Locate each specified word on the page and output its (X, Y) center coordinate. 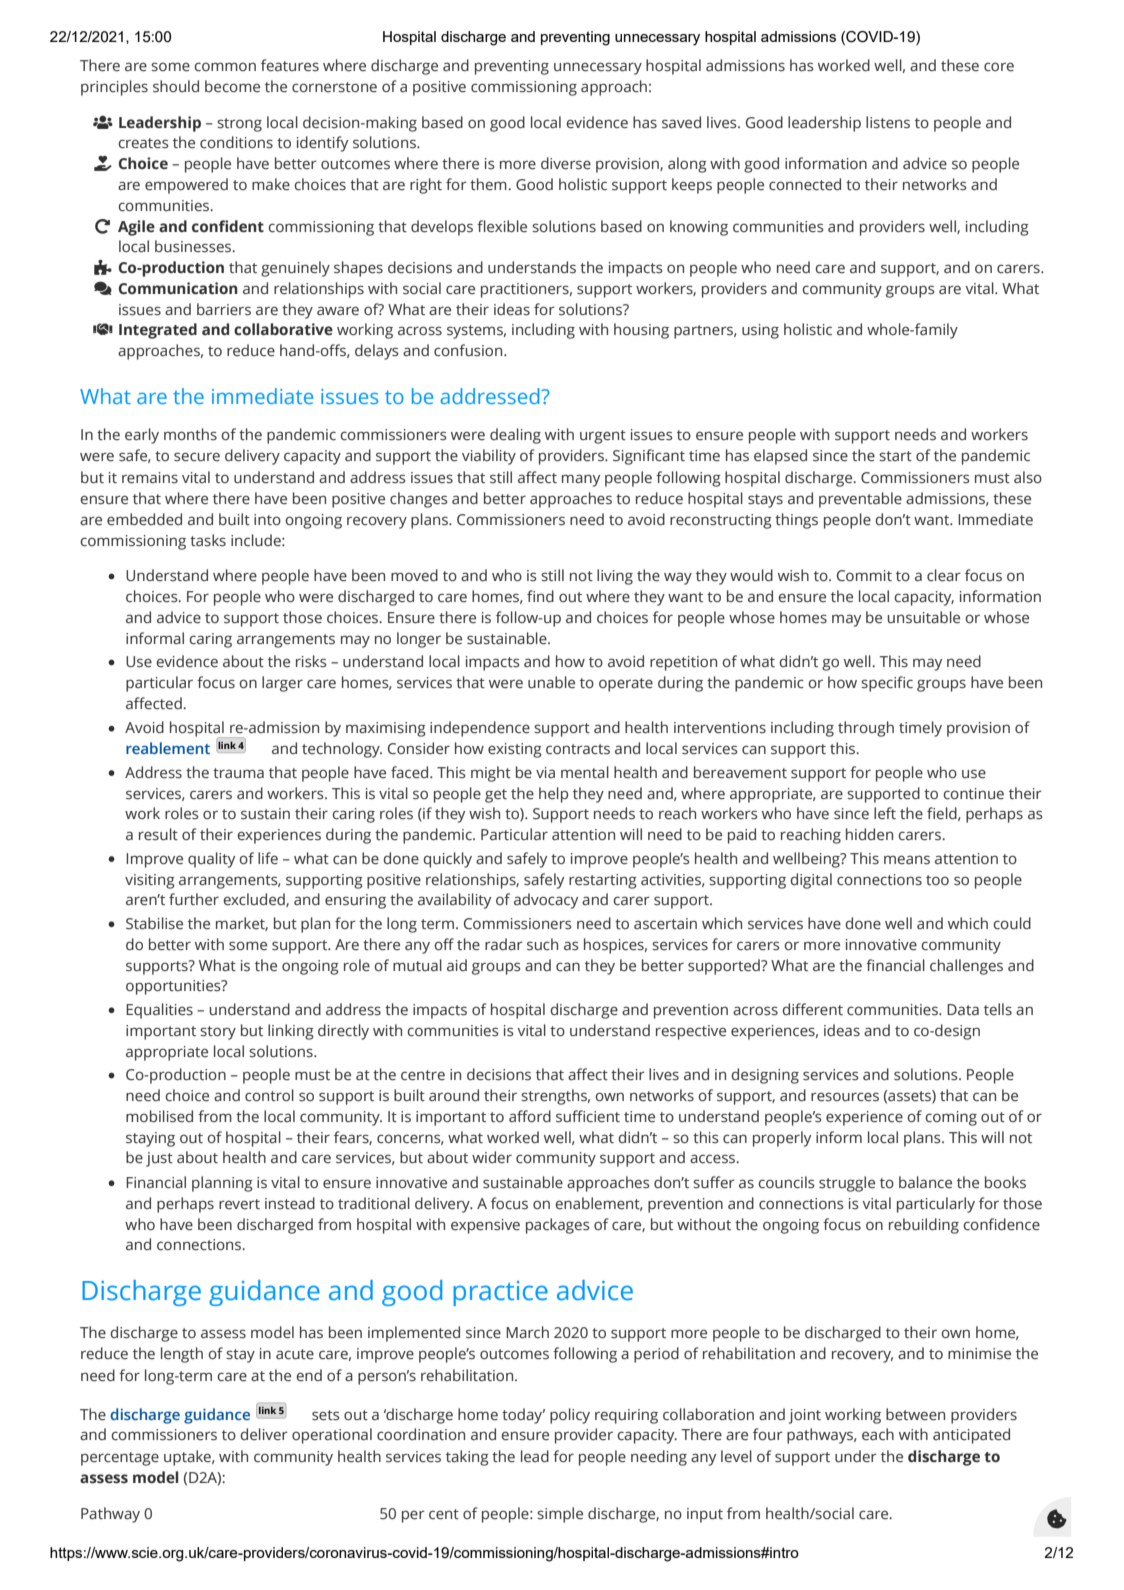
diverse (566, 163)
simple (560, 1515)
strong (239, 125)
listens (888, 122)
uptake (188, 1458)
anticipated (971, 1436)
